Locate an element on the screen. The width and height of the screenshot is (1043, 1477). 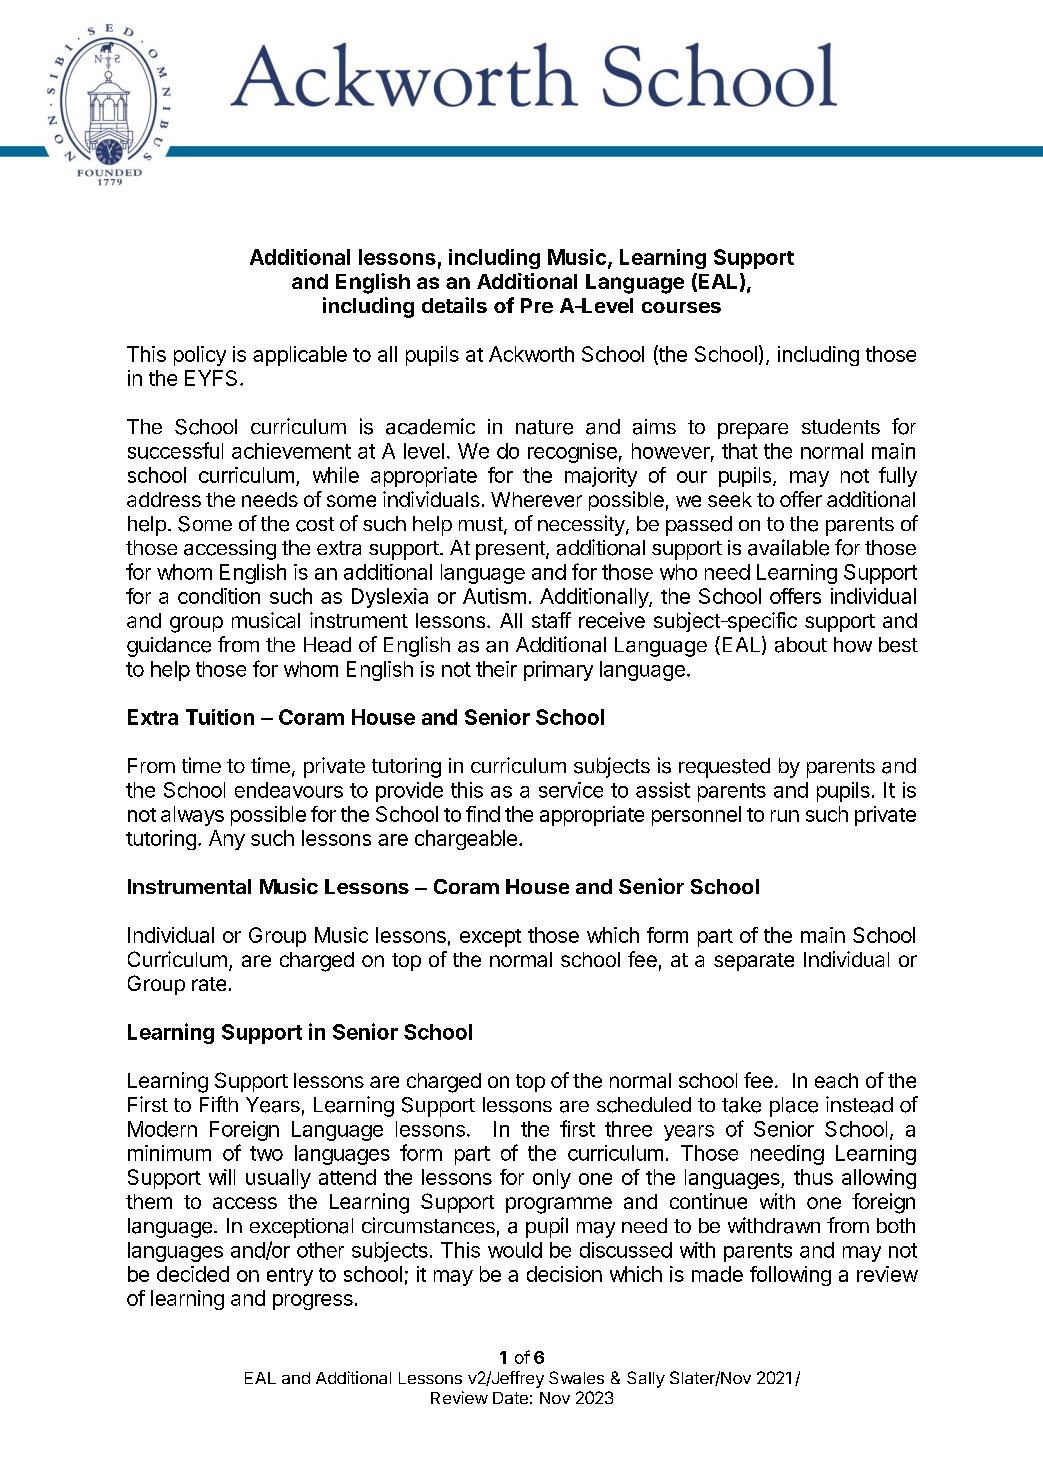
Date is located at coordinates (510, 1398).
